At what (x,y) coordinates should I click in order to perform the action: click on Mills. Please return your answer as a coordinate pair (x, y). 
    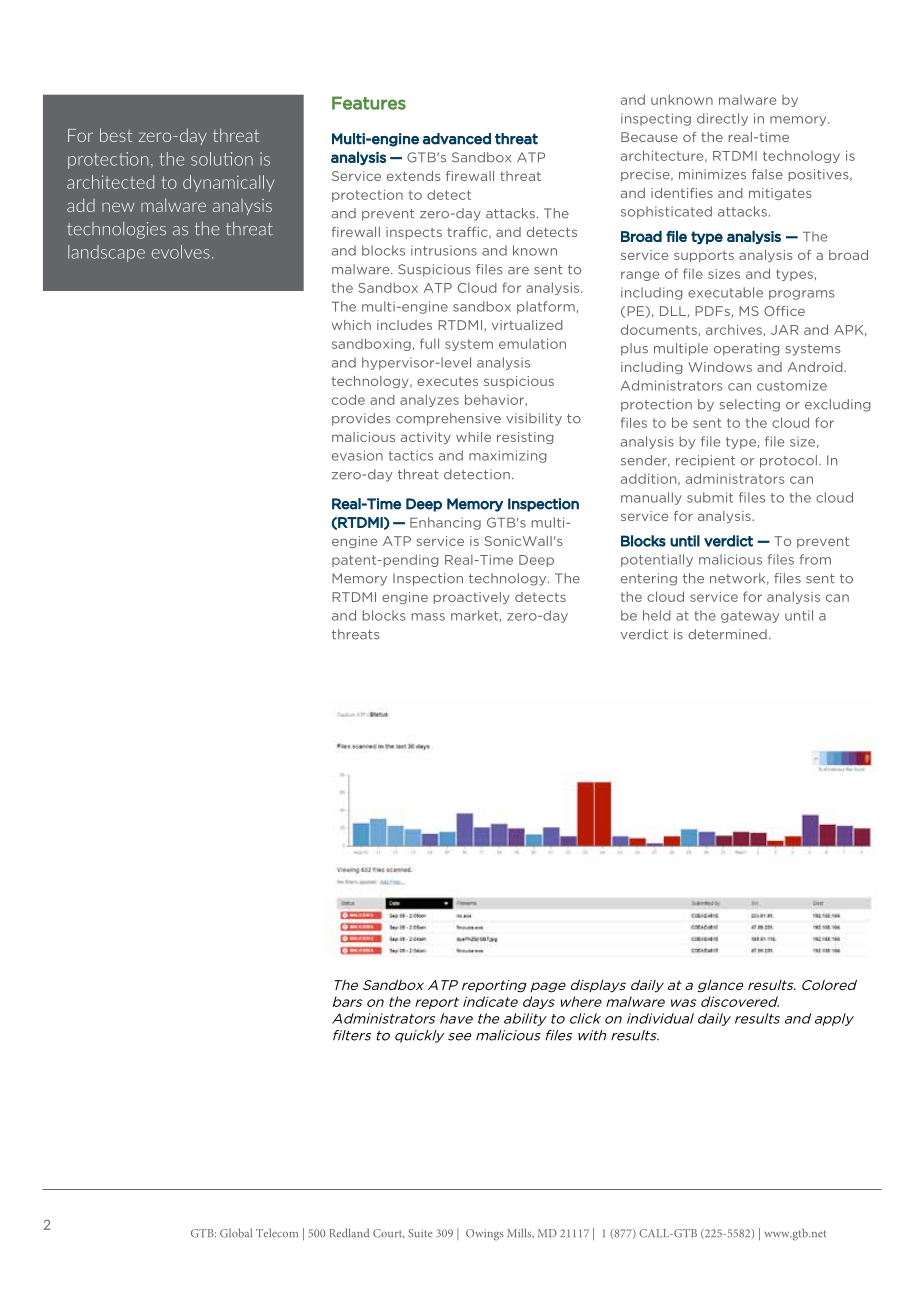
    Looking at the image, I should click on (520, 1233).
